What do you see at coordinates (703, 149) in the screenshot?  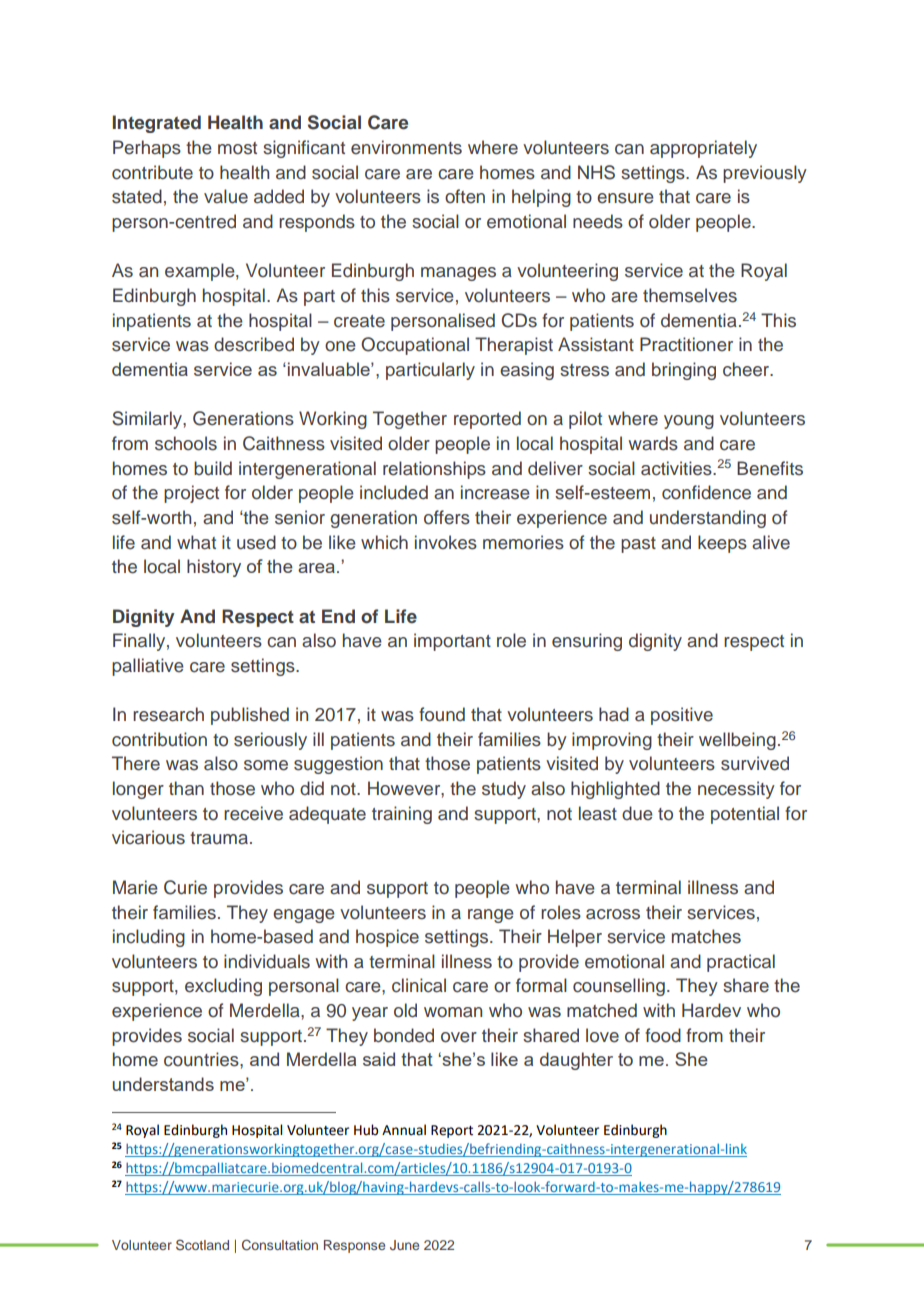 I see `appropriately` at bounding box center [703, 149].
